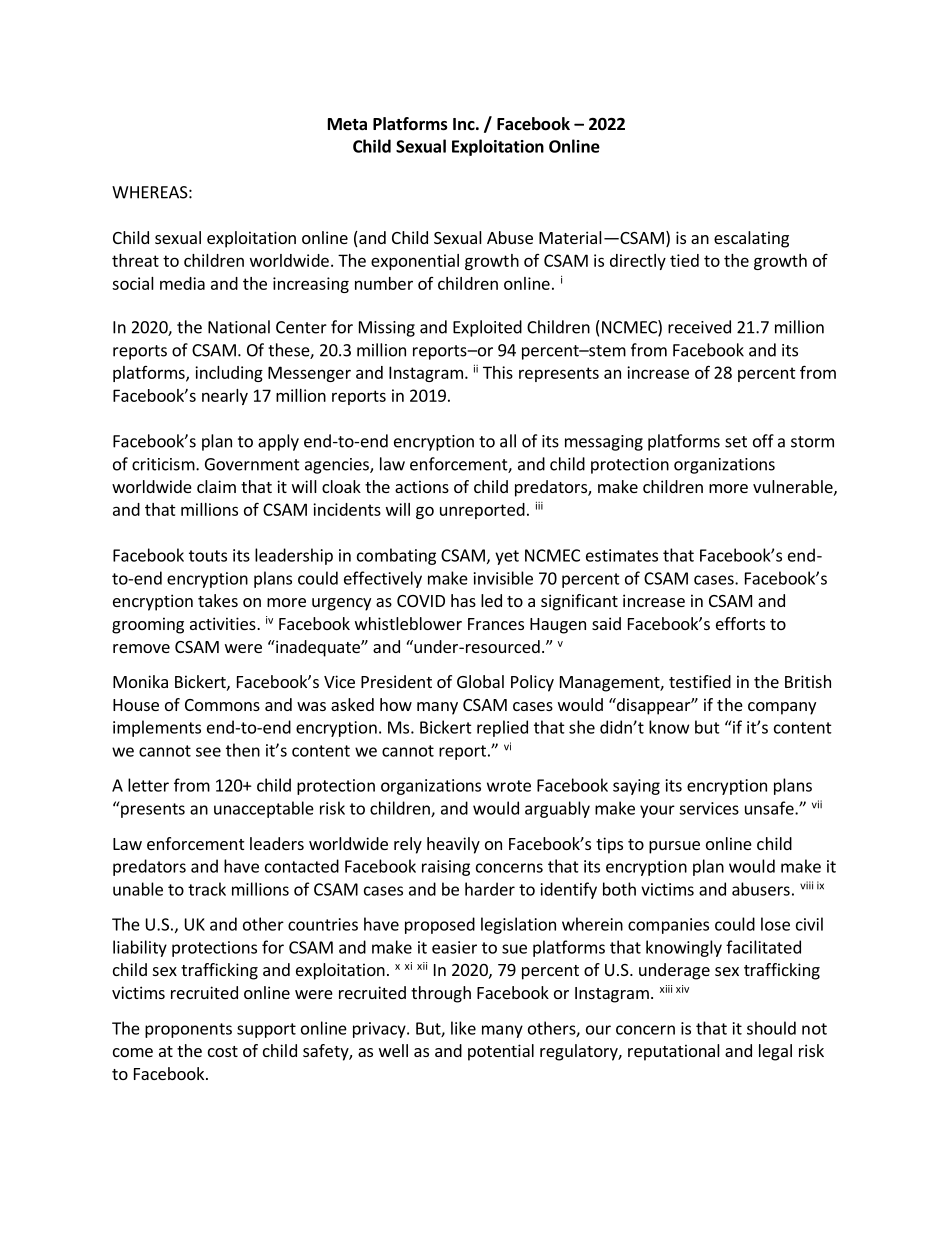 This image has width=952, height=1233. I want to click on Government, so click(252, 464).
